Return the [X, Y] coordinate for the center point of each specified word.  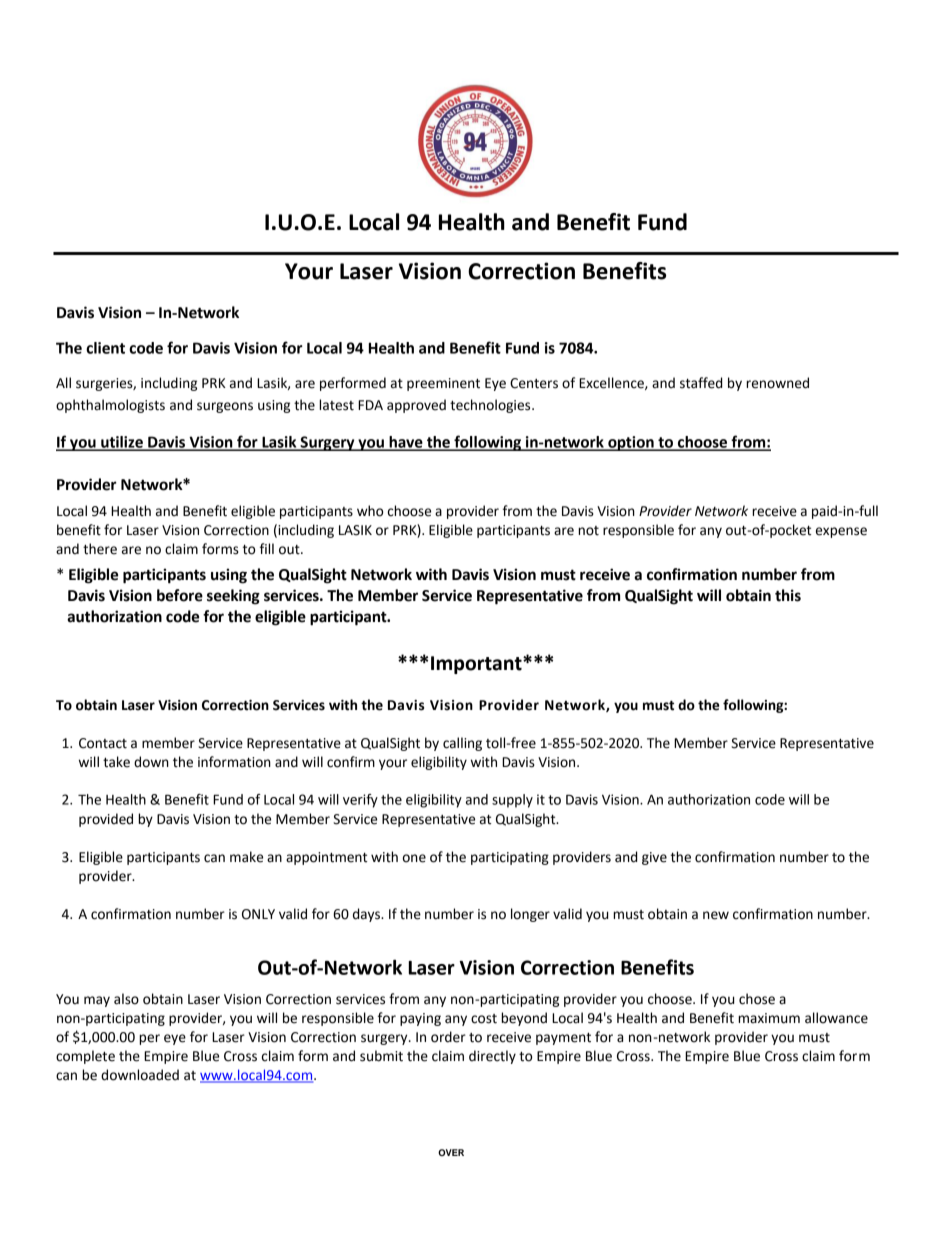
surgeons [225, 407]
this [788, 595]
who [370, 511]
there [100, 549]
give [654, 858]
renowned [777, 383]
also [126, 999]
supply [512, 801]
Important [477, 665]
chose [757, 999]
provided [106, 820]
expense [841, 532]
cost [484, 1019]
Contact [103, 743]
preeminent [443, 384]
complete [85, 1057]
